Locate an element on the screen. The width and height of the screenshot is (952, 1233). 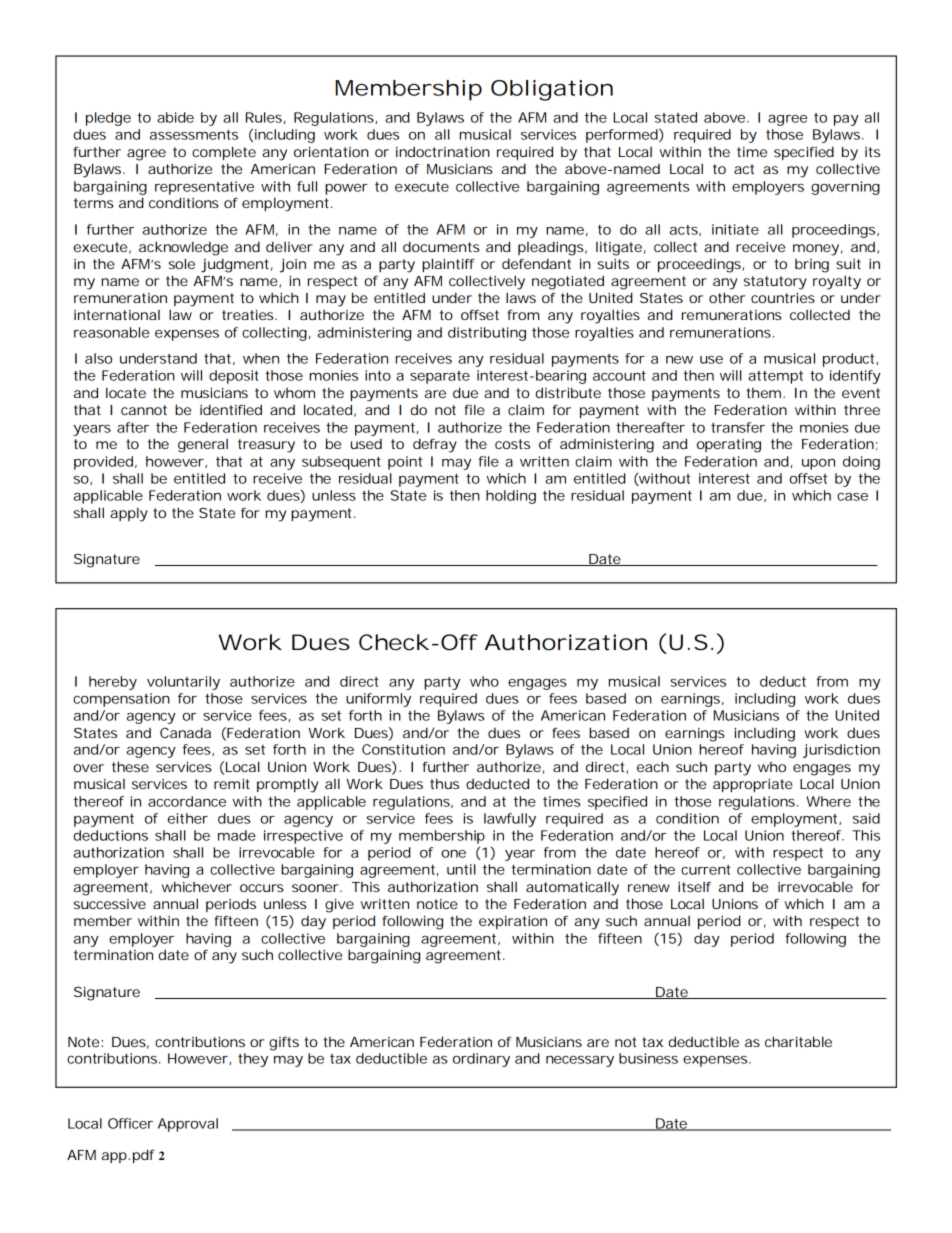
notice is located at coordinates (437, 904).
